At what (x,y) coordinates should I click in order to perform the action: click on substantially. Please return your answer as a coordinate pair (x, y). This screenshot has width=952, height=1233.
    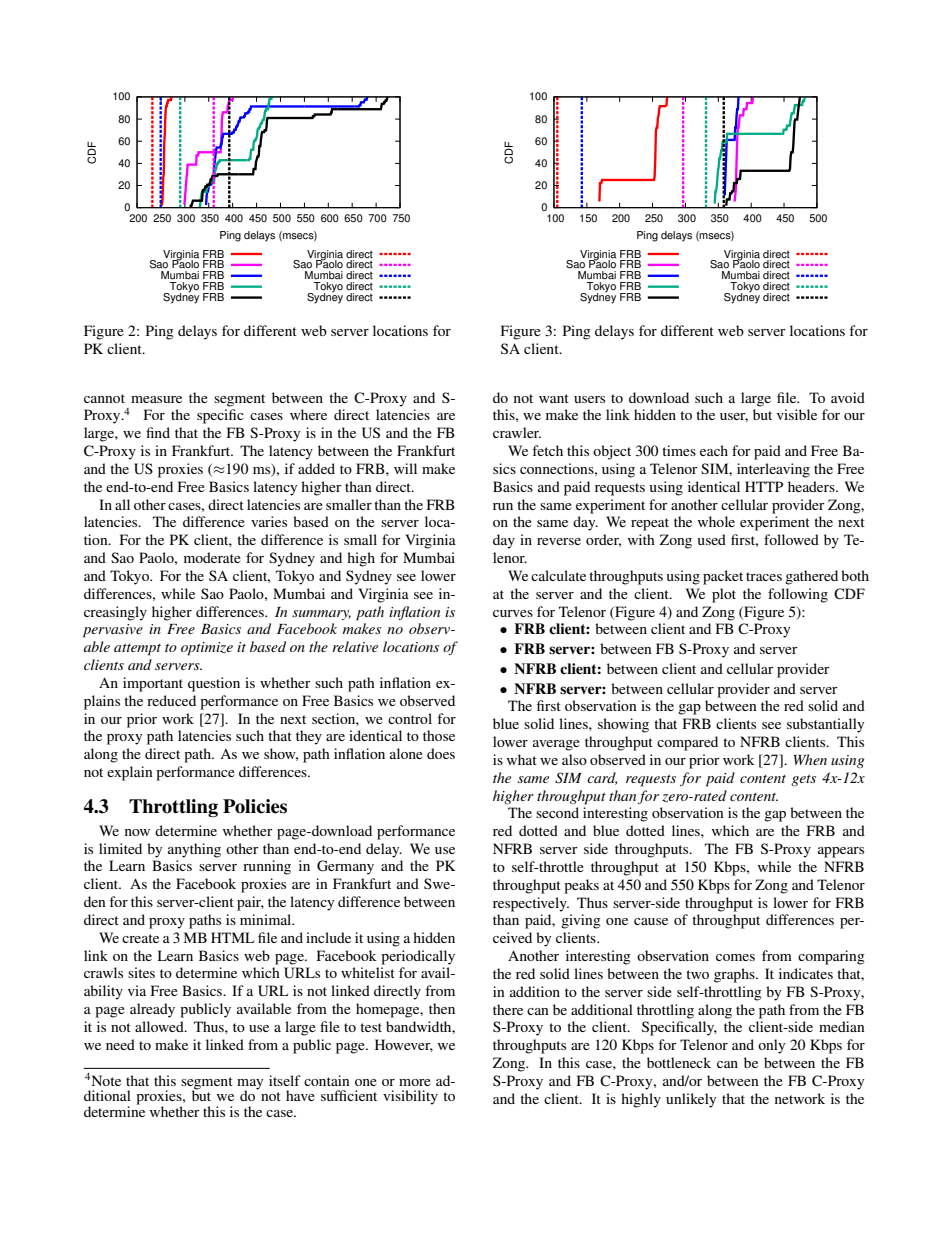
    Looking at the image, I should click on (825, 725).
